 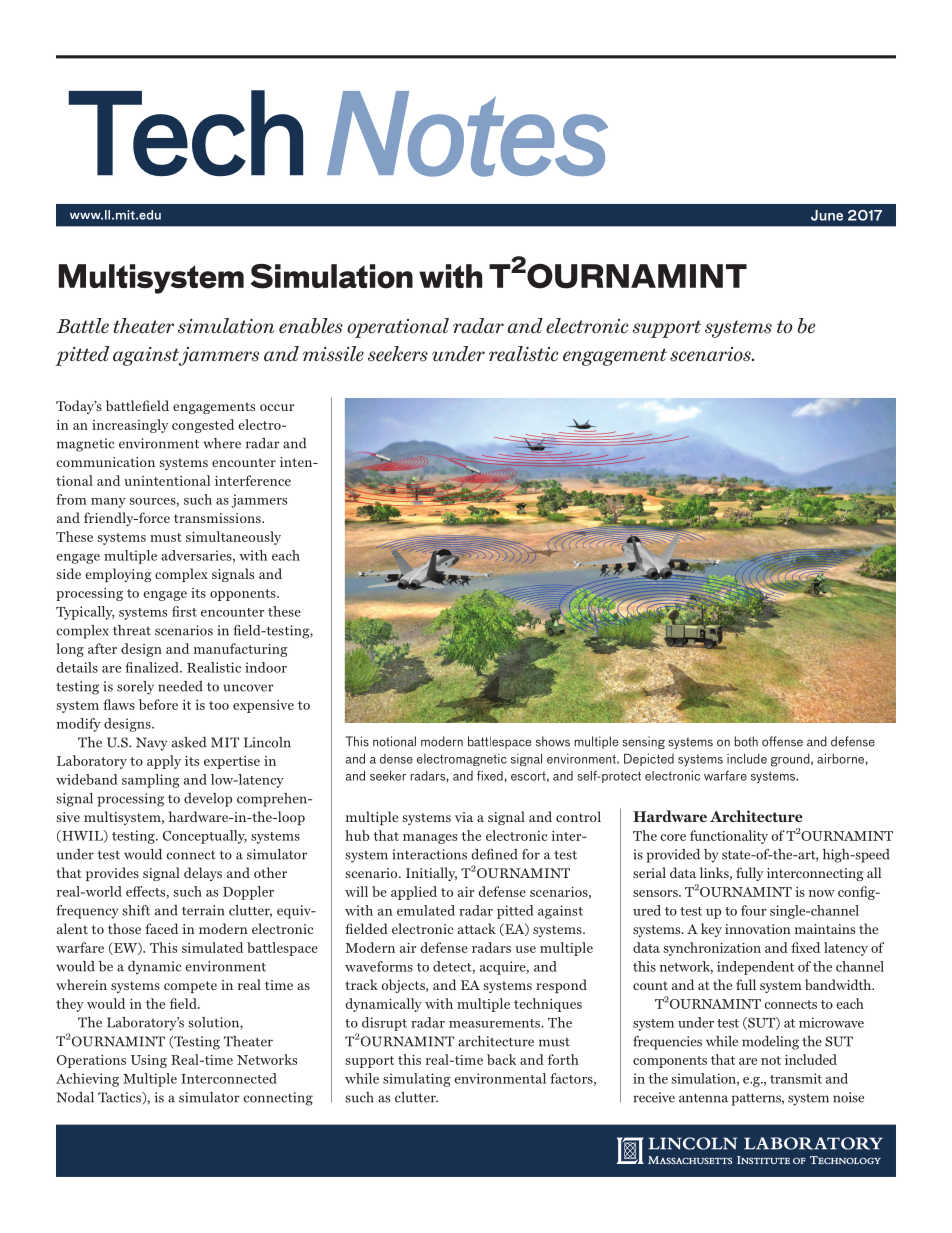 I want to click on enables, so click(x=311, y=326).
